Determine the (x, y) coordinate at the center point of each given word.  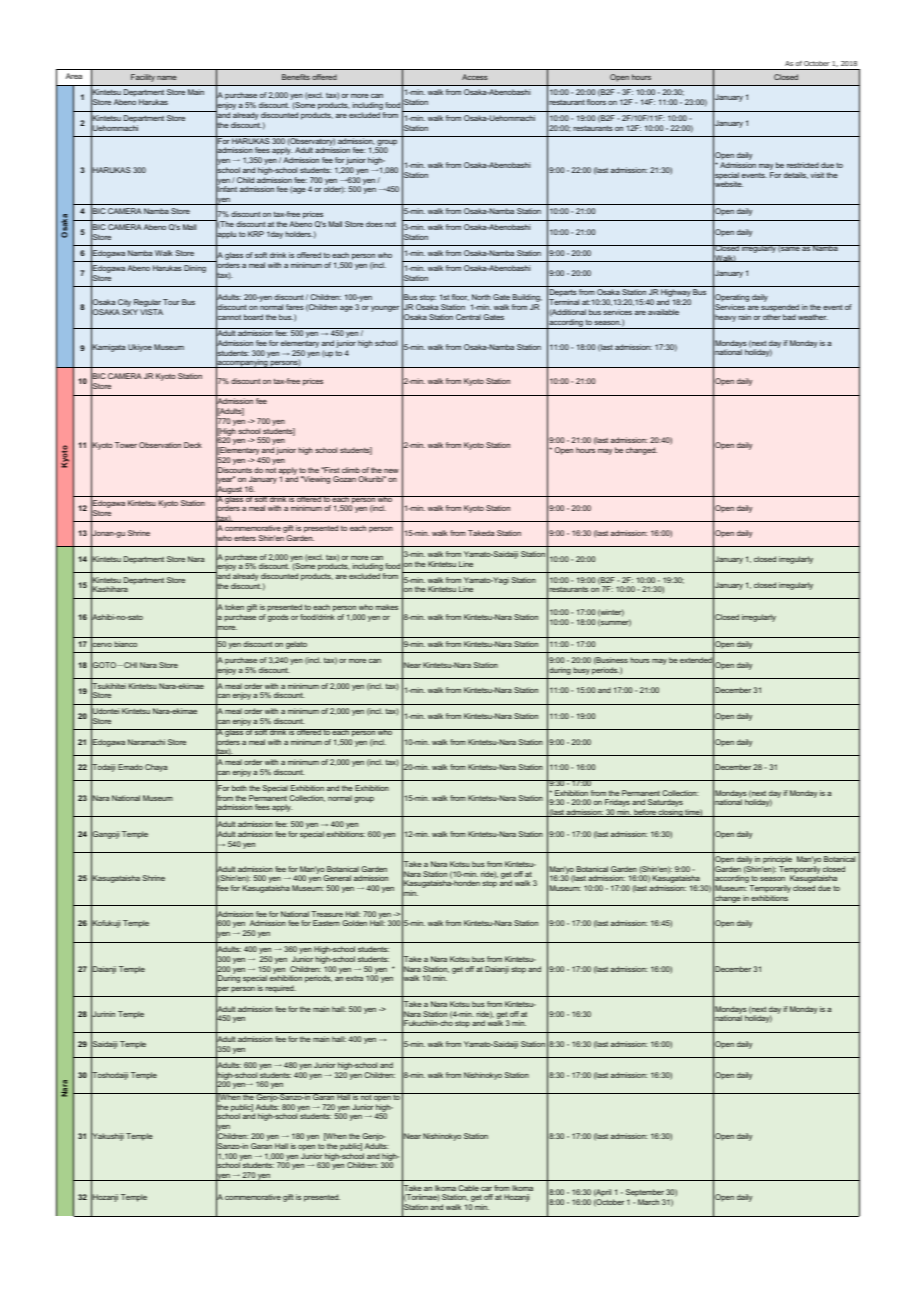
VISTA (151, 312)
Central (468, 317)
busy (581, 671)
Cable (468, 1188)
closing (670, 813)
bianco (125, 644)
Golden (354, 923)
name (167, 78)
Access (475, 77)
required (280, 989)
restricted (803, 165)
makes (386, 607)
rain (744, 317)
